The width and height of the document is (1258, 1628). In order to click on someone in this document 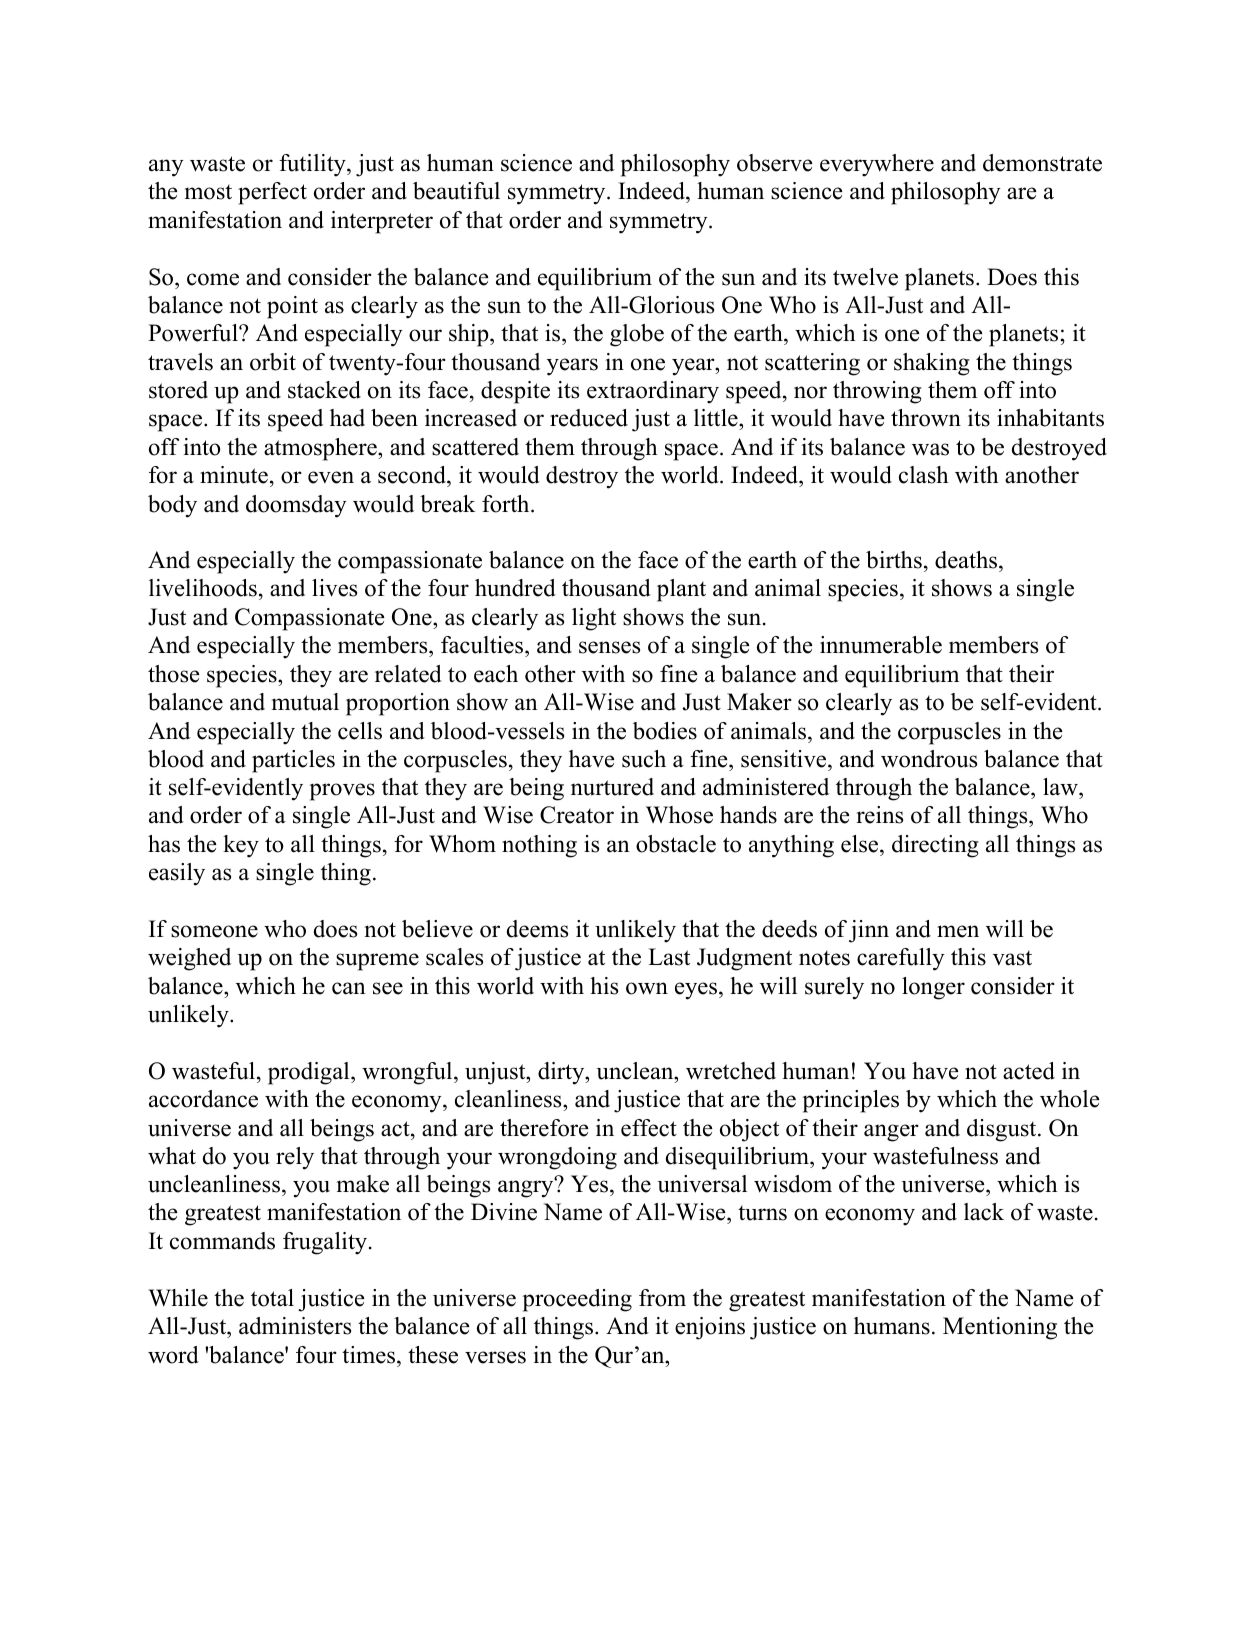, I will do `click(214, 931)`.
